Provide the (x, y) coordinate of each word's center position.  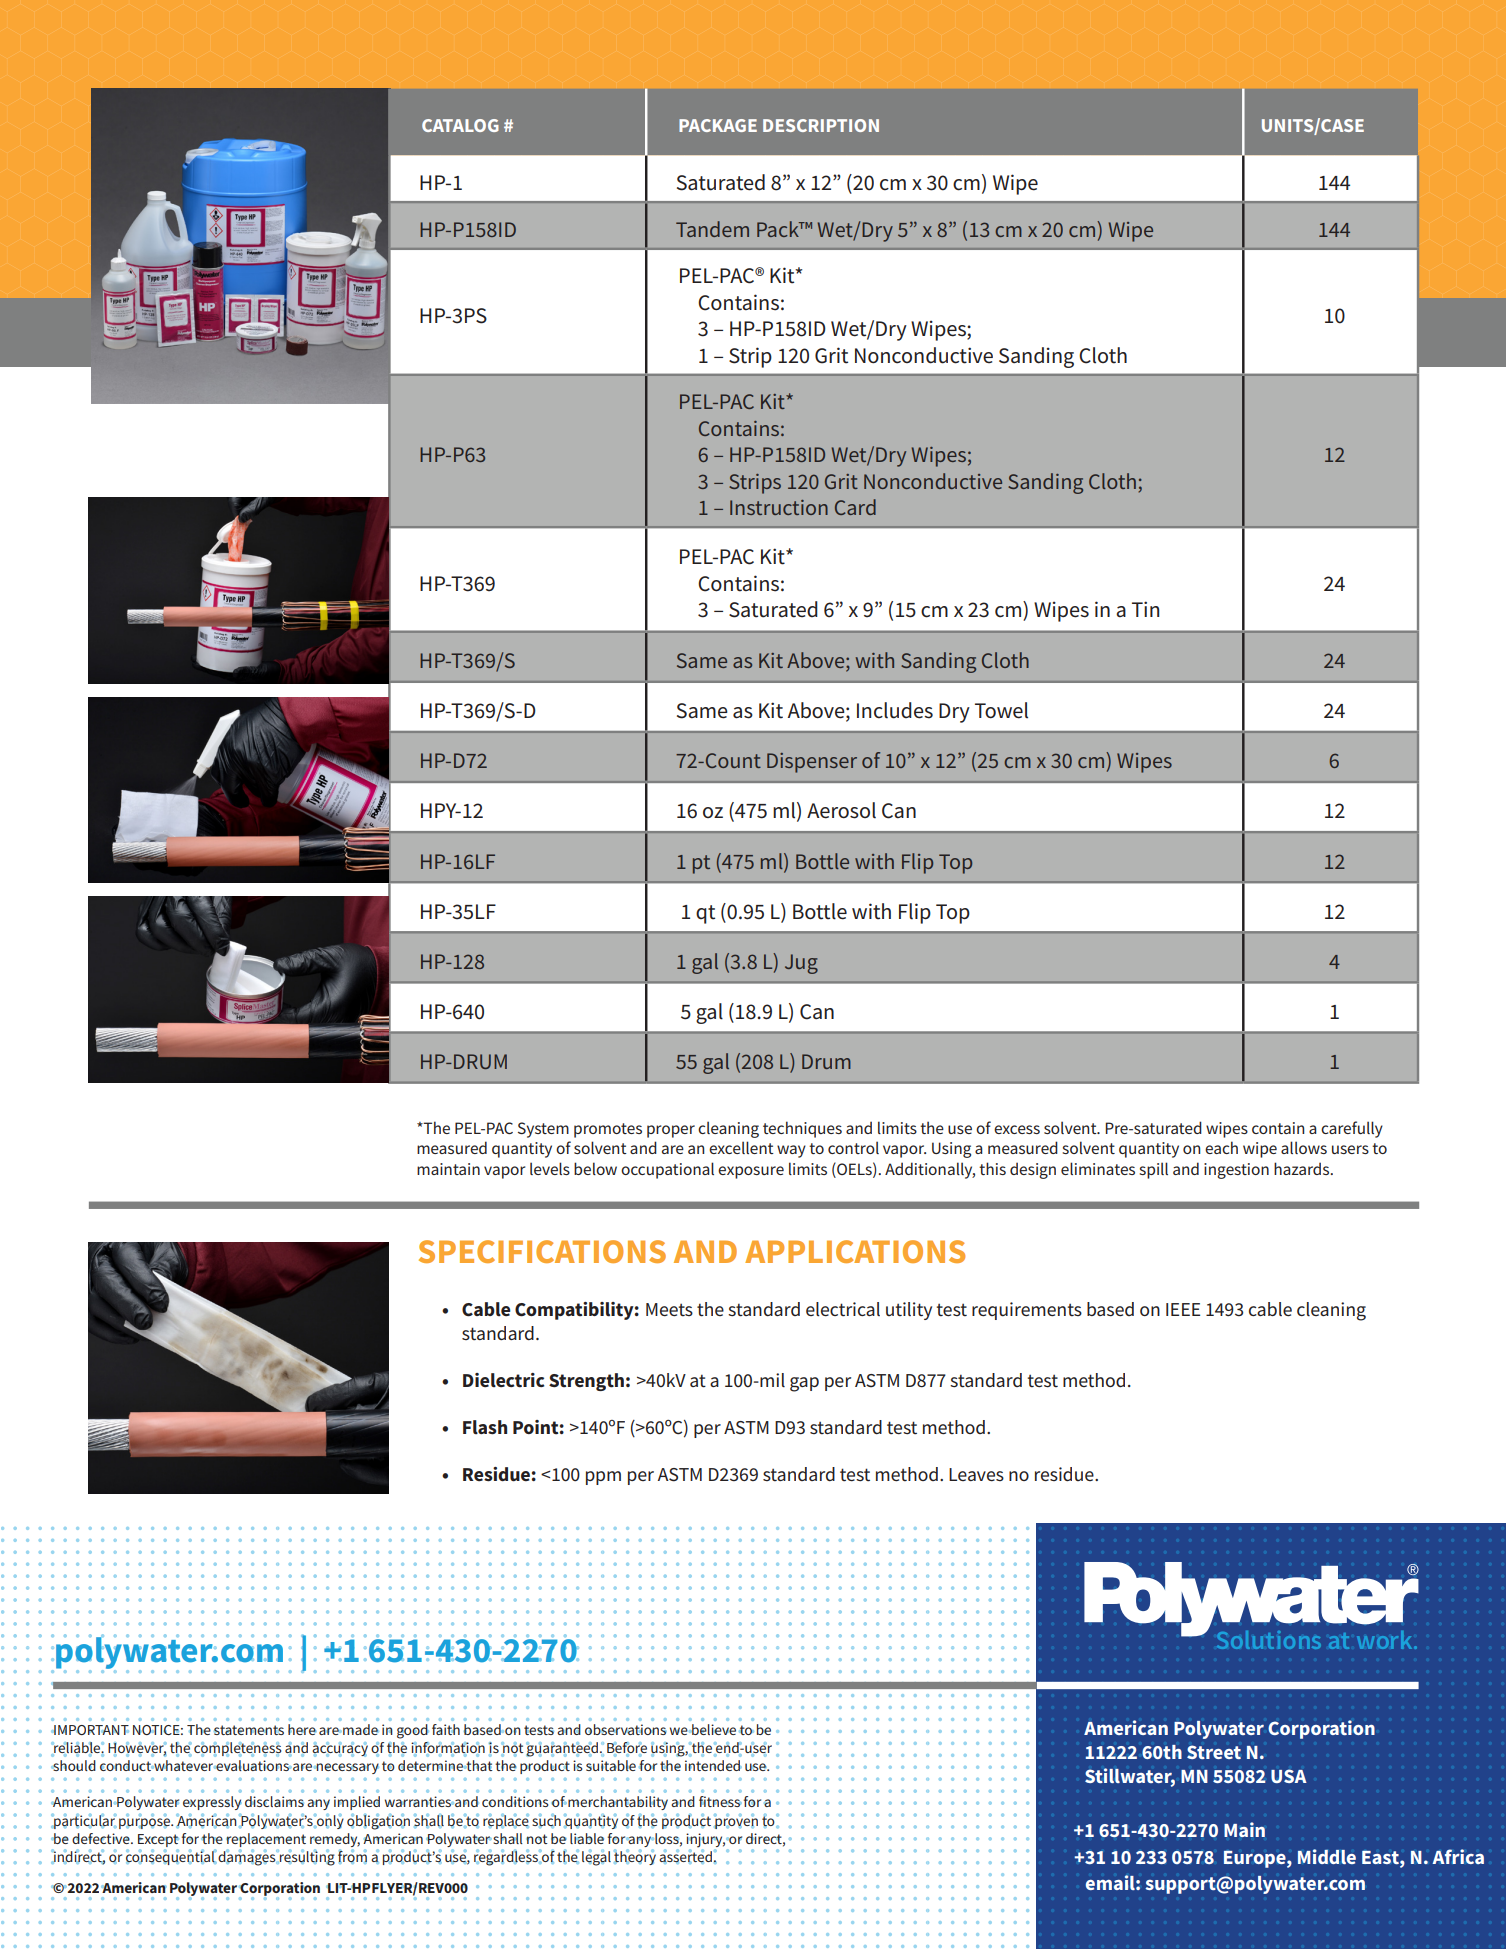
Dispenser (812, 763)
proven (736, 1822)
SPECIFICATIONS (542, 1251)
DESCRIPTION (821, 125)
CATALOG (460, 125)
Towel (1001, 710)
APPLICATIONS (855, 1251)
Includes (895, 710)
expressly (212, 1803)
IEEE (1183, 1309)
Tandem (712, 229)
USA (1289, 1776)
